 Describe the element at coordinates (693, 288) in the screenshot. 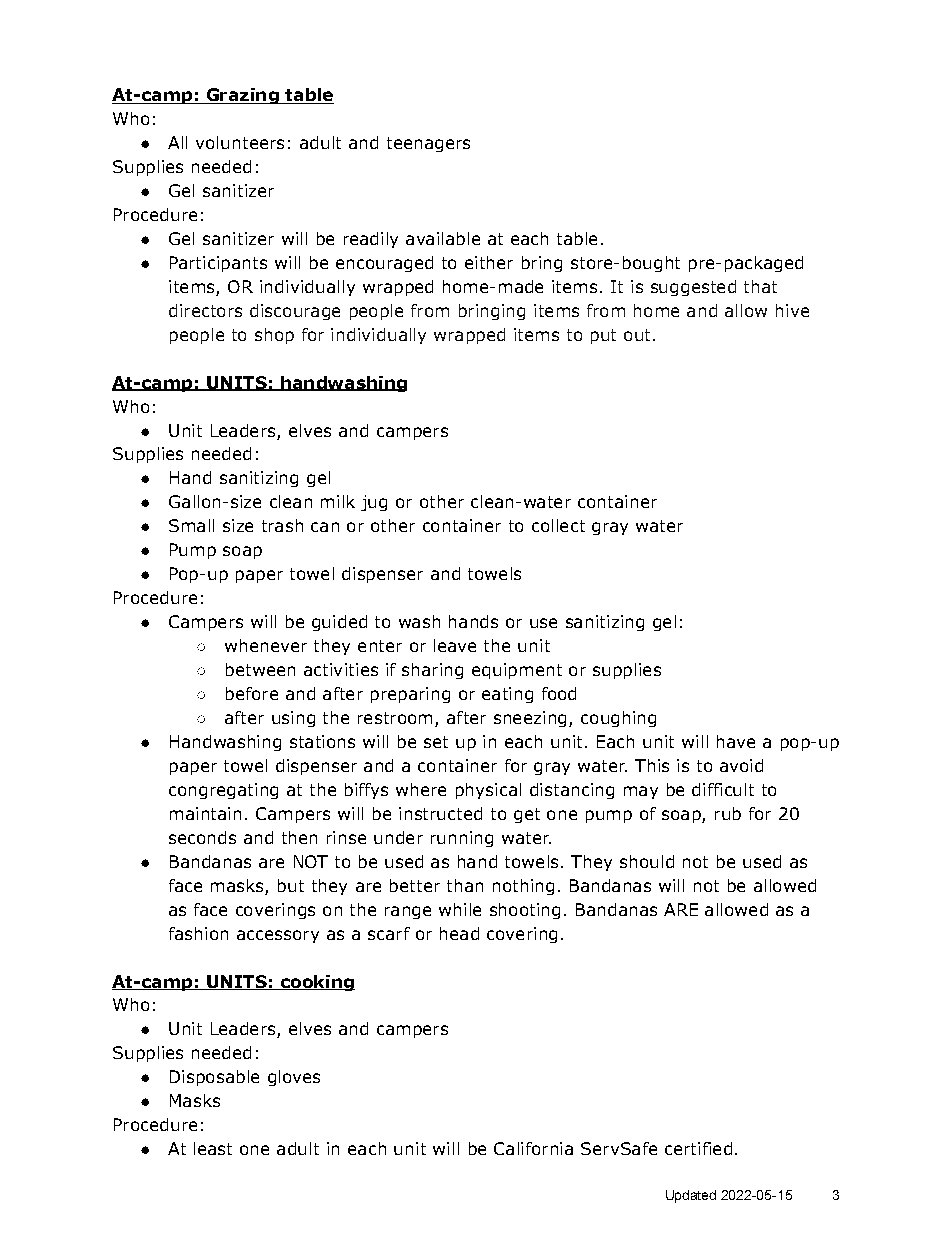

I see `suggested` at that location.
